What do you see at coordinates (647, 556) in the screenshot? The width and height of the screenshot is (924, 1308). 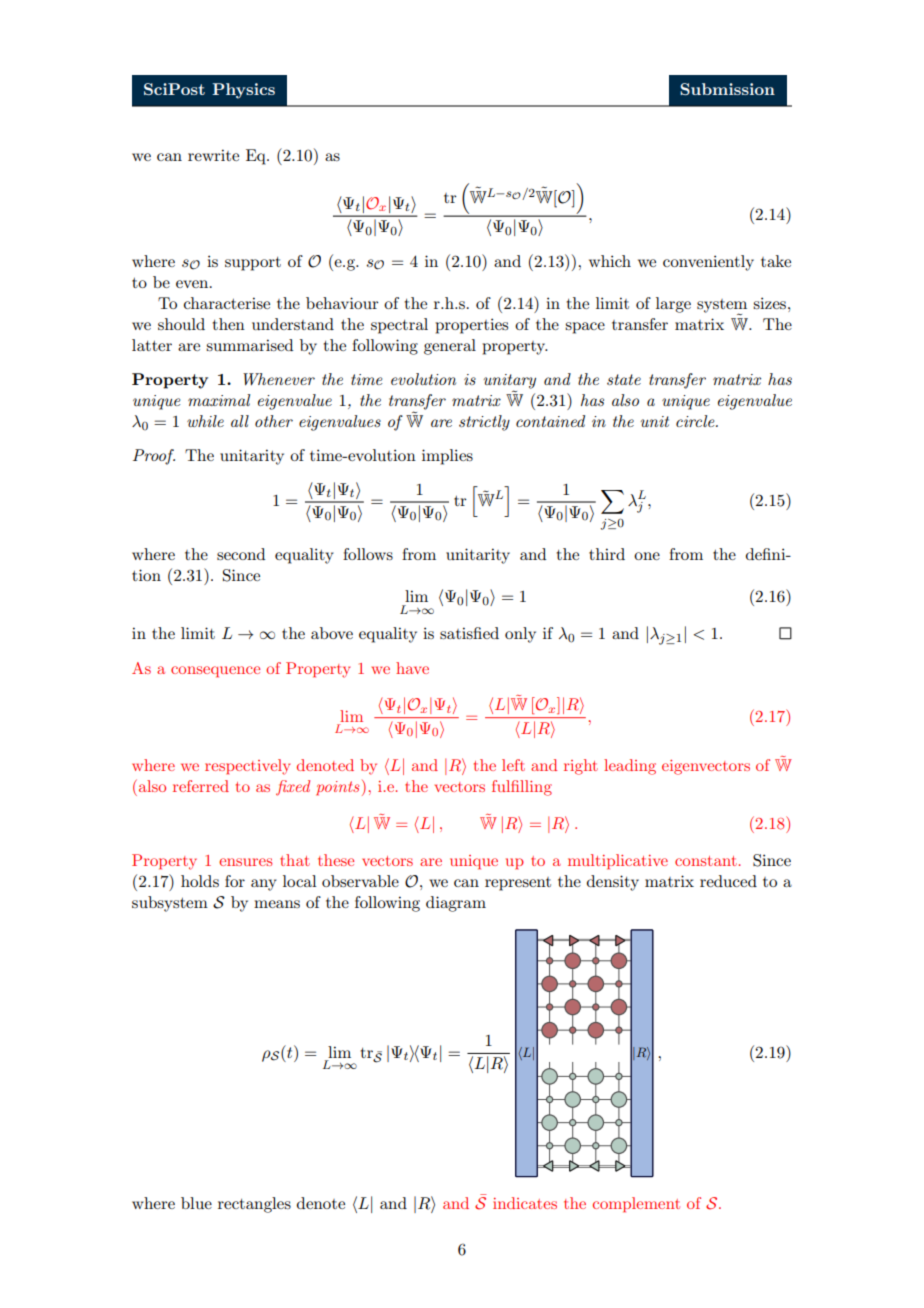 I see `one` at bounding box center [647, 556].
